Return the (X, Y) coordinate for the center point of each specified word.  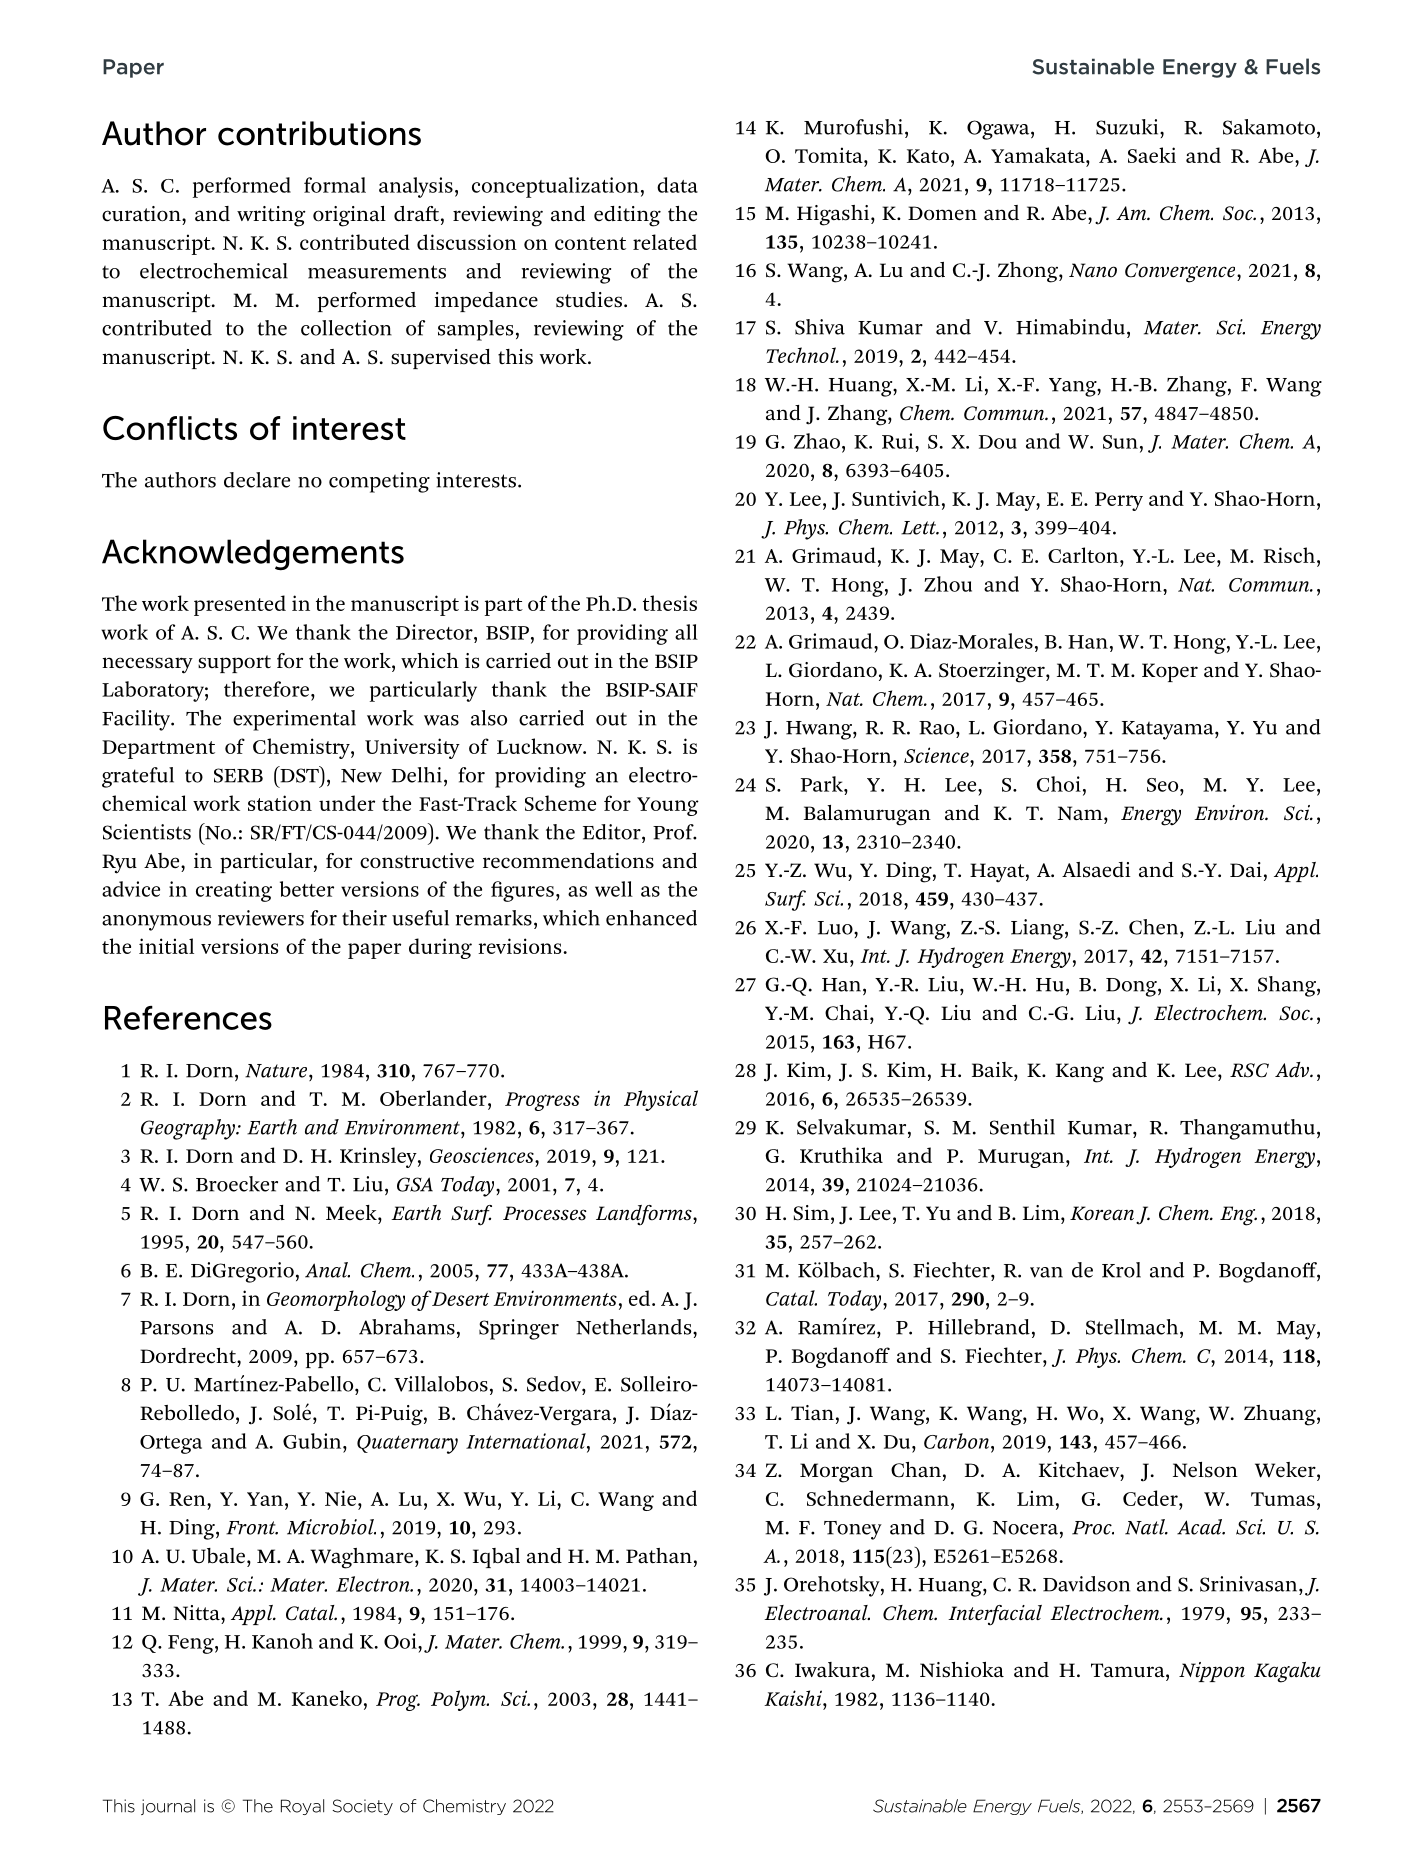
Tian (812, 1412)
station (280, 803)
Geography (189, 1129)
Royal (302, 1807)
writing (271, 216)
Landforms (645, 1215)
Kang (1080, 1073)
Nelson (1205, 1470)
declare (257, 480)
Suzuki (1128, 127)
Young (668, 806)
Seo (1164, 785)
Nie (340, 1498)
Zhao (817, 441)
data (677, 185)
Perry (1119, 501)
